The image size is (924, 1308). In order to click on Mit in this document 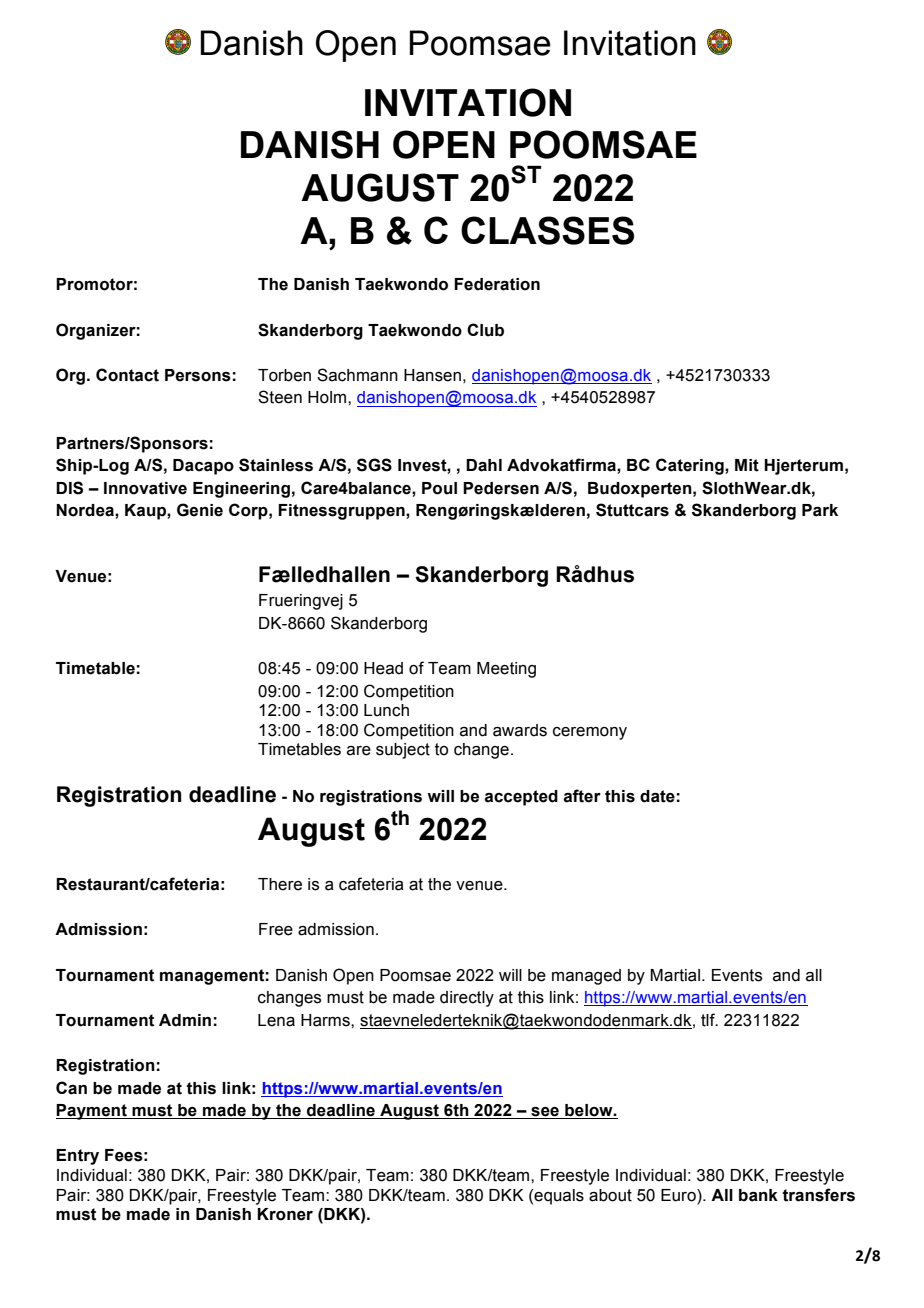, I will do `click(747, 465)`.
